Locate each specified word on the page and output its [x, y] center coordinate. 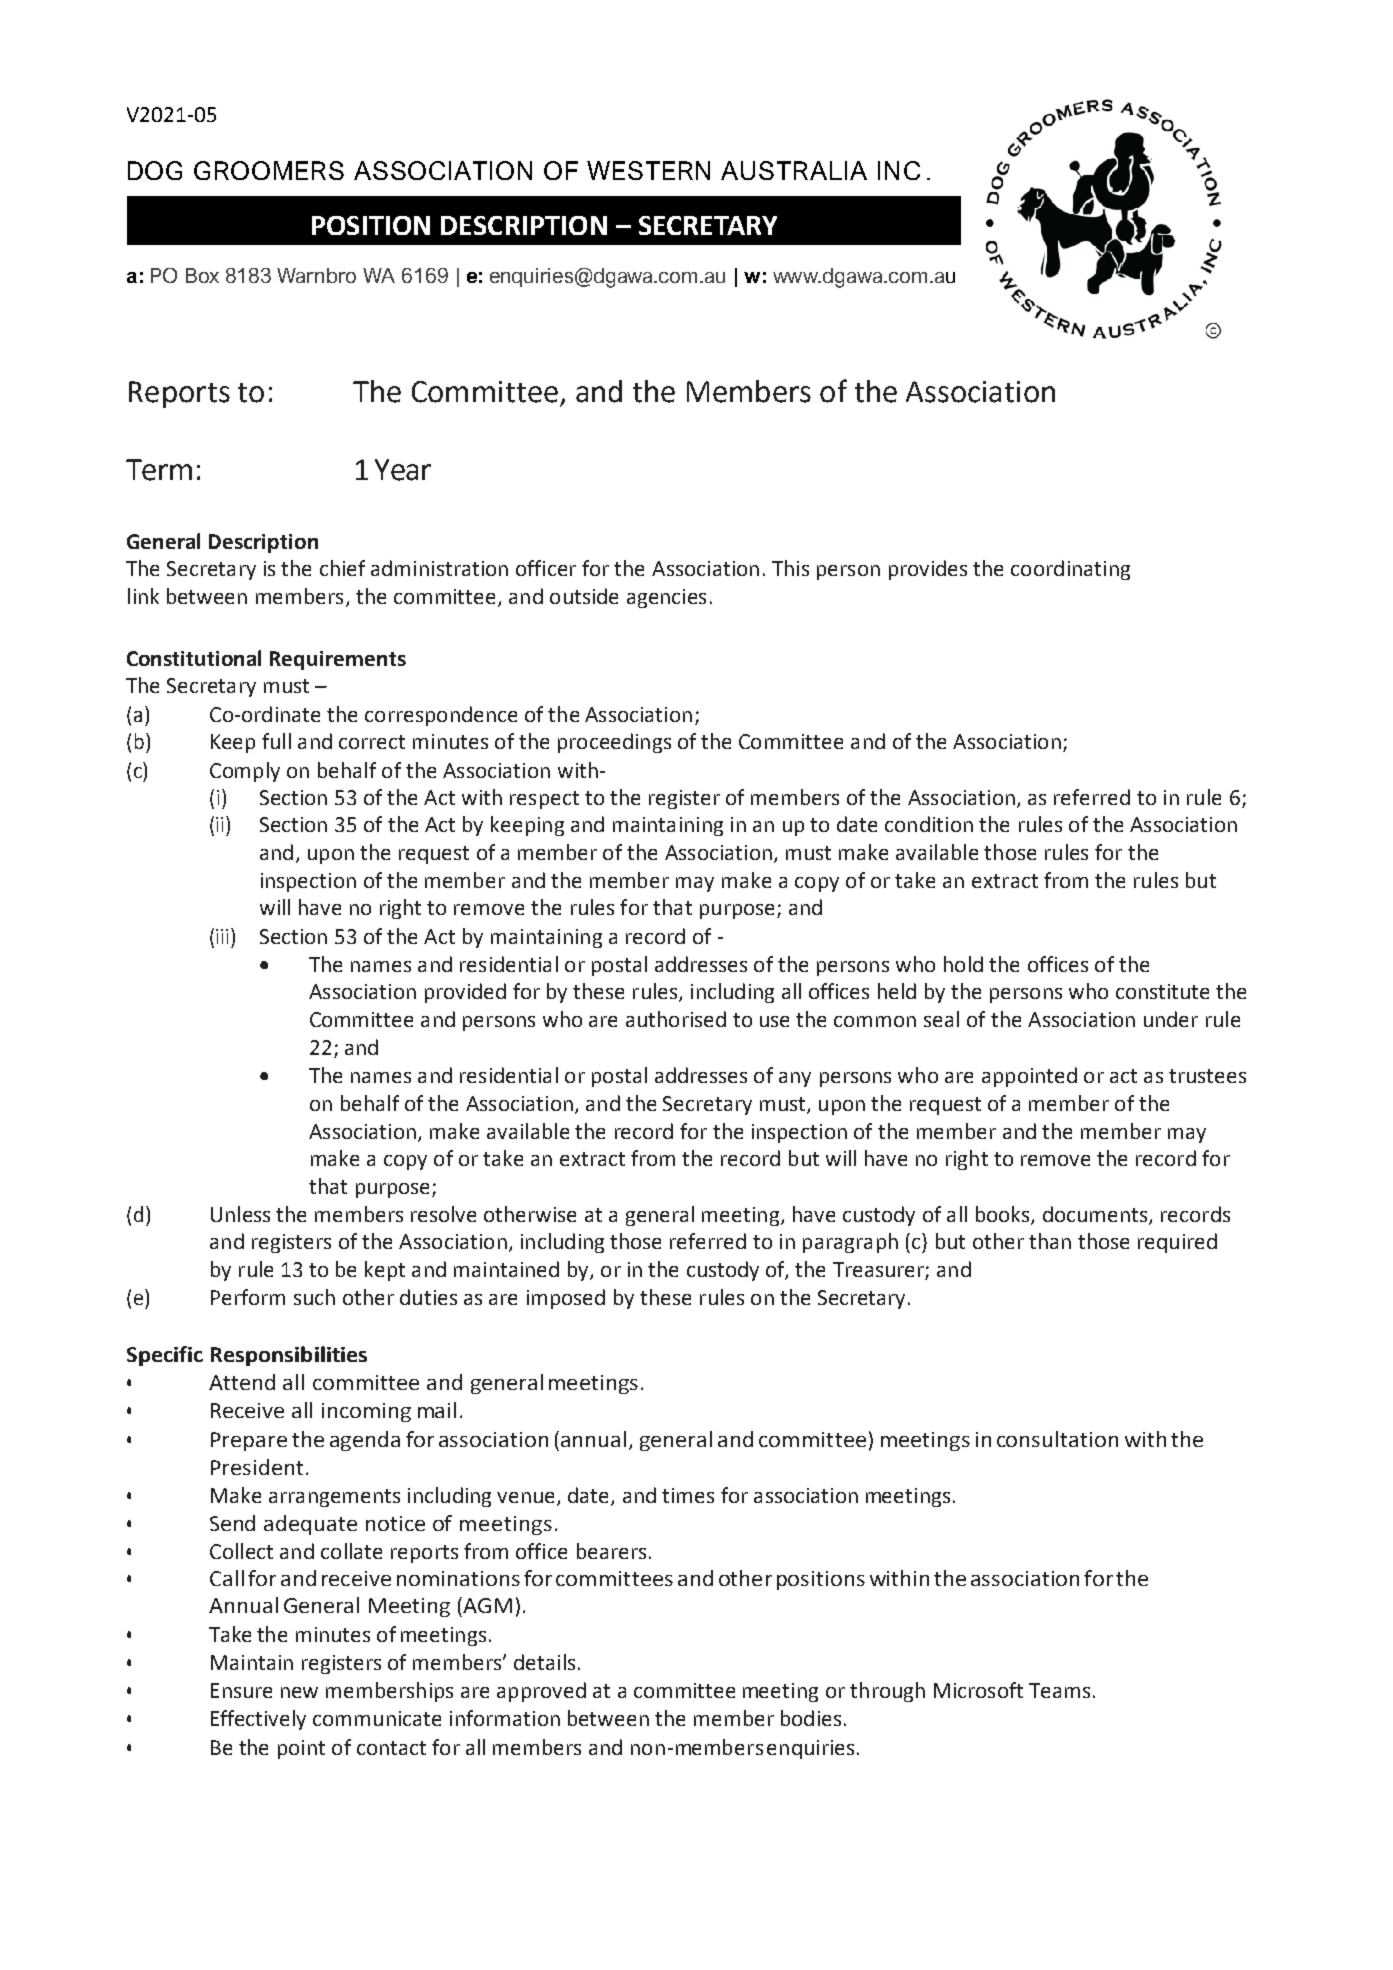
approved [541, 1692]
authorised [676, 1019]
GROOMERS [269, 170]
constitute [1162, 991]
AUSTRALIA [794, 170]
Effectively [258, 1720]
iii [222, 936]
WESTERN [648, 170]
